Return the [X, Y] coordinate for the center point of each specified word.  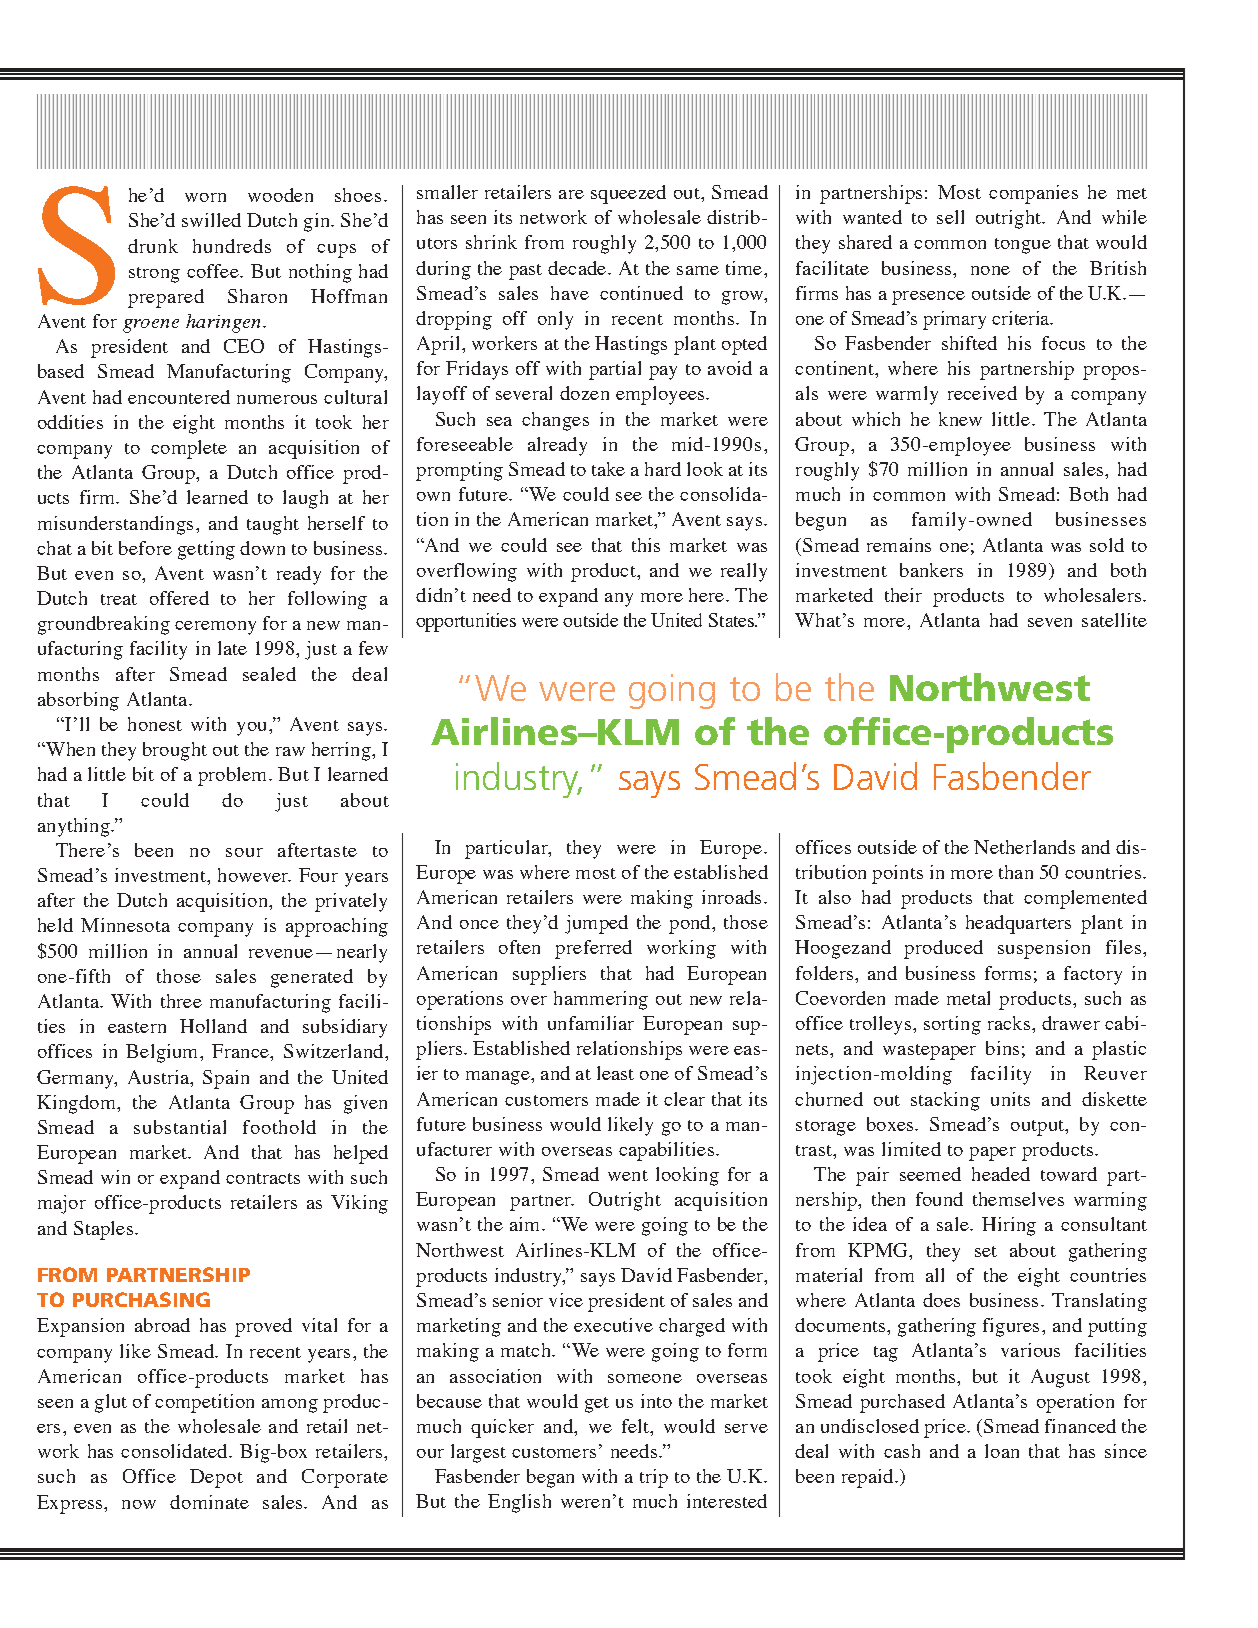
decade [577, 268]
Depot [216, 1478]
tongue [1023, 246]
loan [1002, 1451]
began [550, 1478]
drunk [153, 246]
